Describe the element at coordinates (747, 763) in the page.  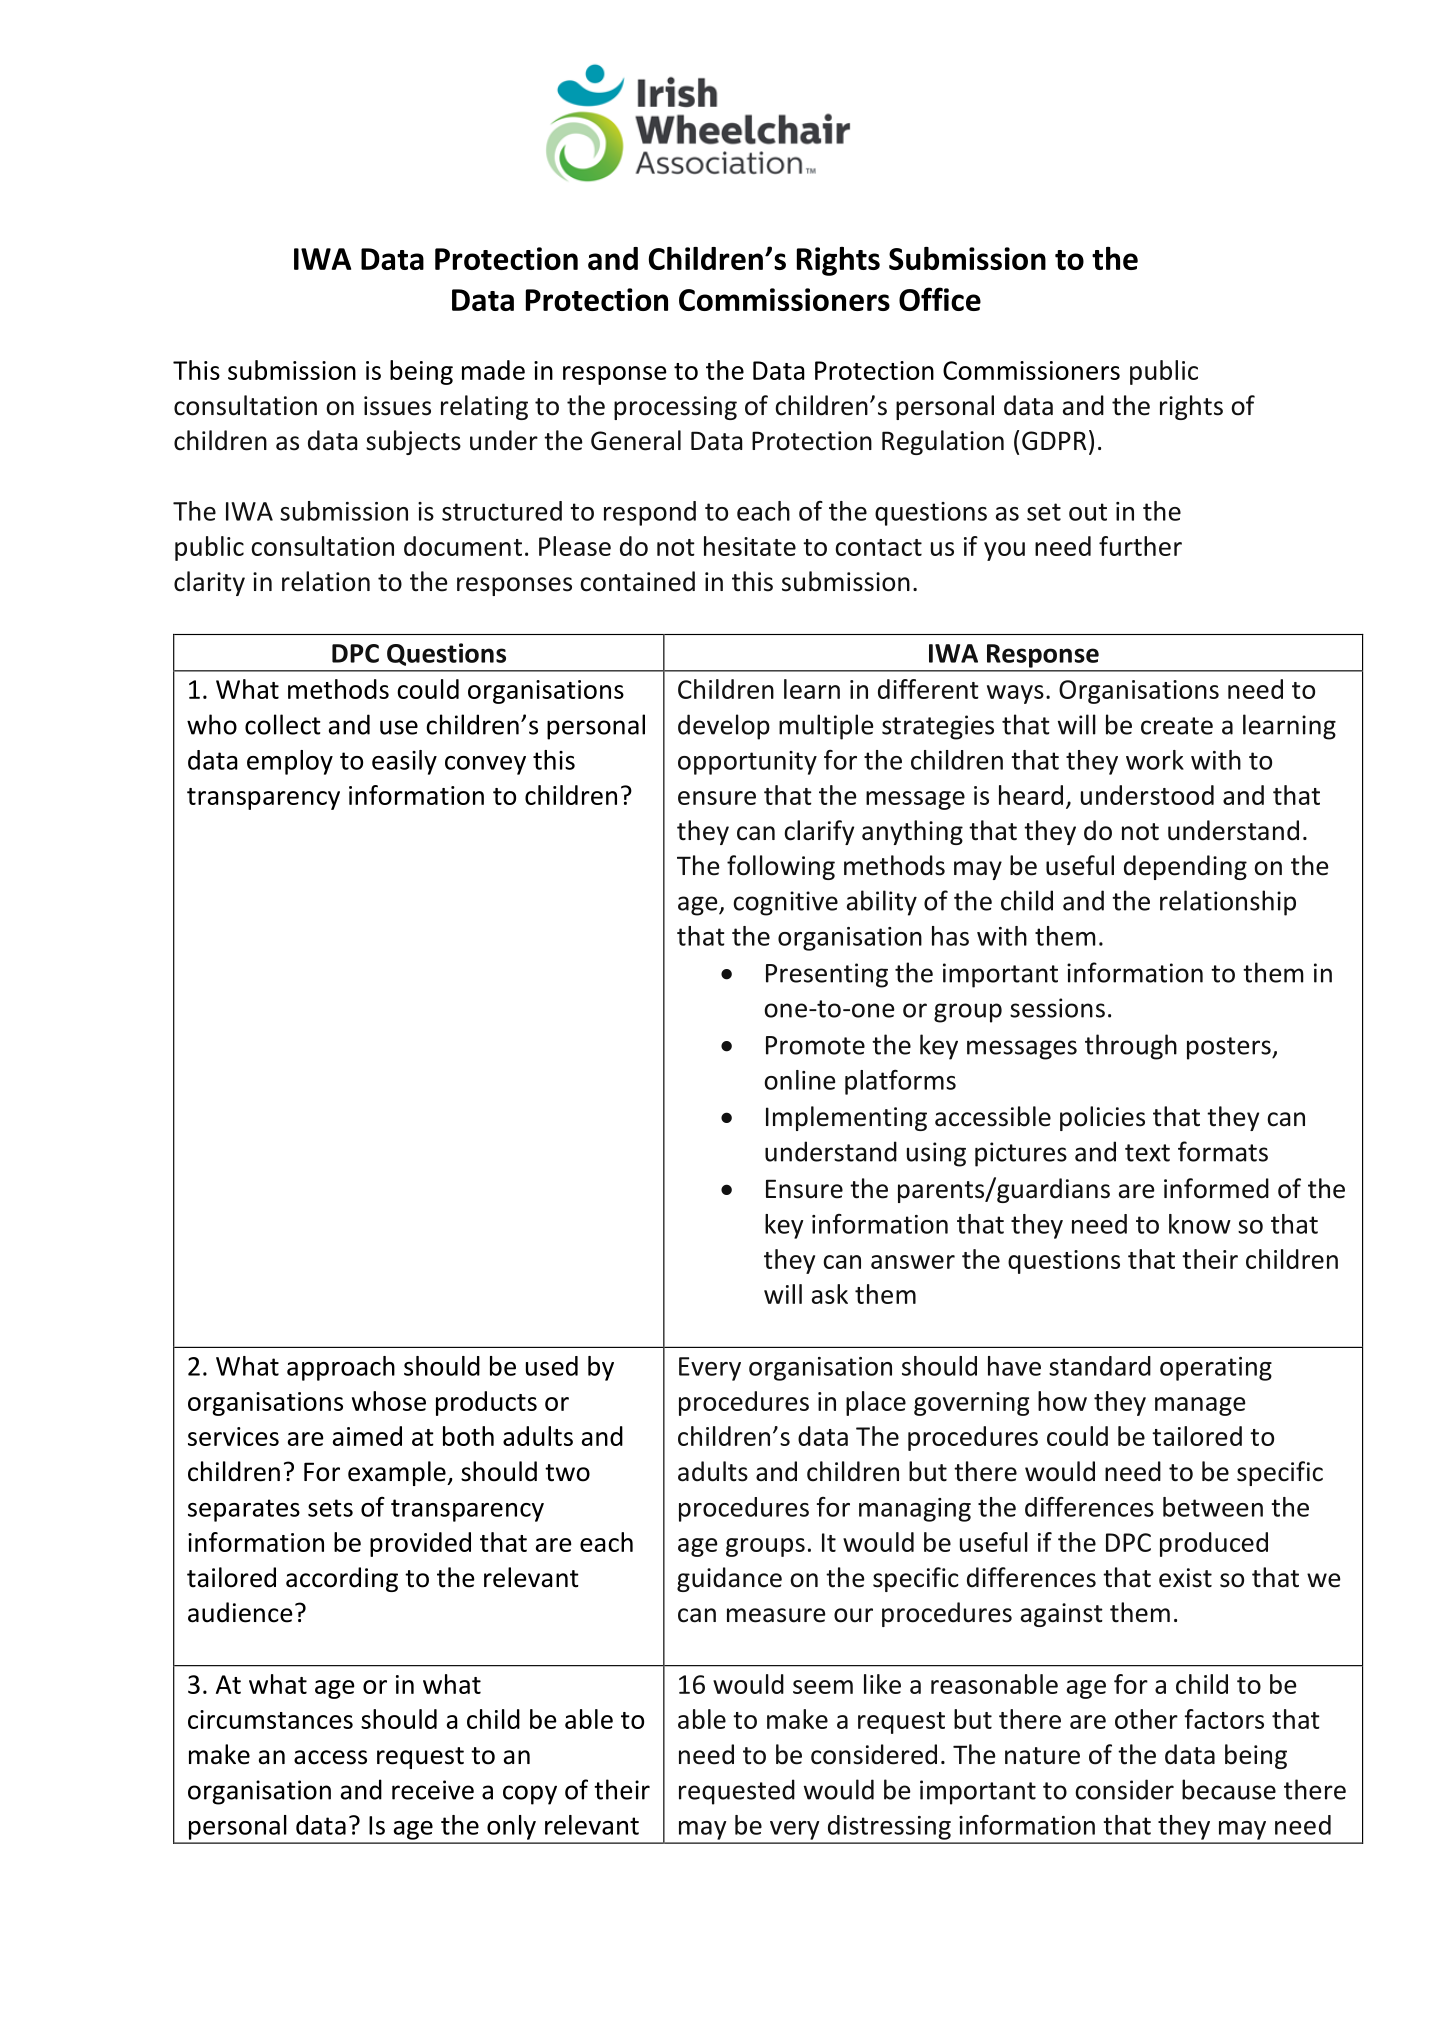
I see `opportunity` at that location.
